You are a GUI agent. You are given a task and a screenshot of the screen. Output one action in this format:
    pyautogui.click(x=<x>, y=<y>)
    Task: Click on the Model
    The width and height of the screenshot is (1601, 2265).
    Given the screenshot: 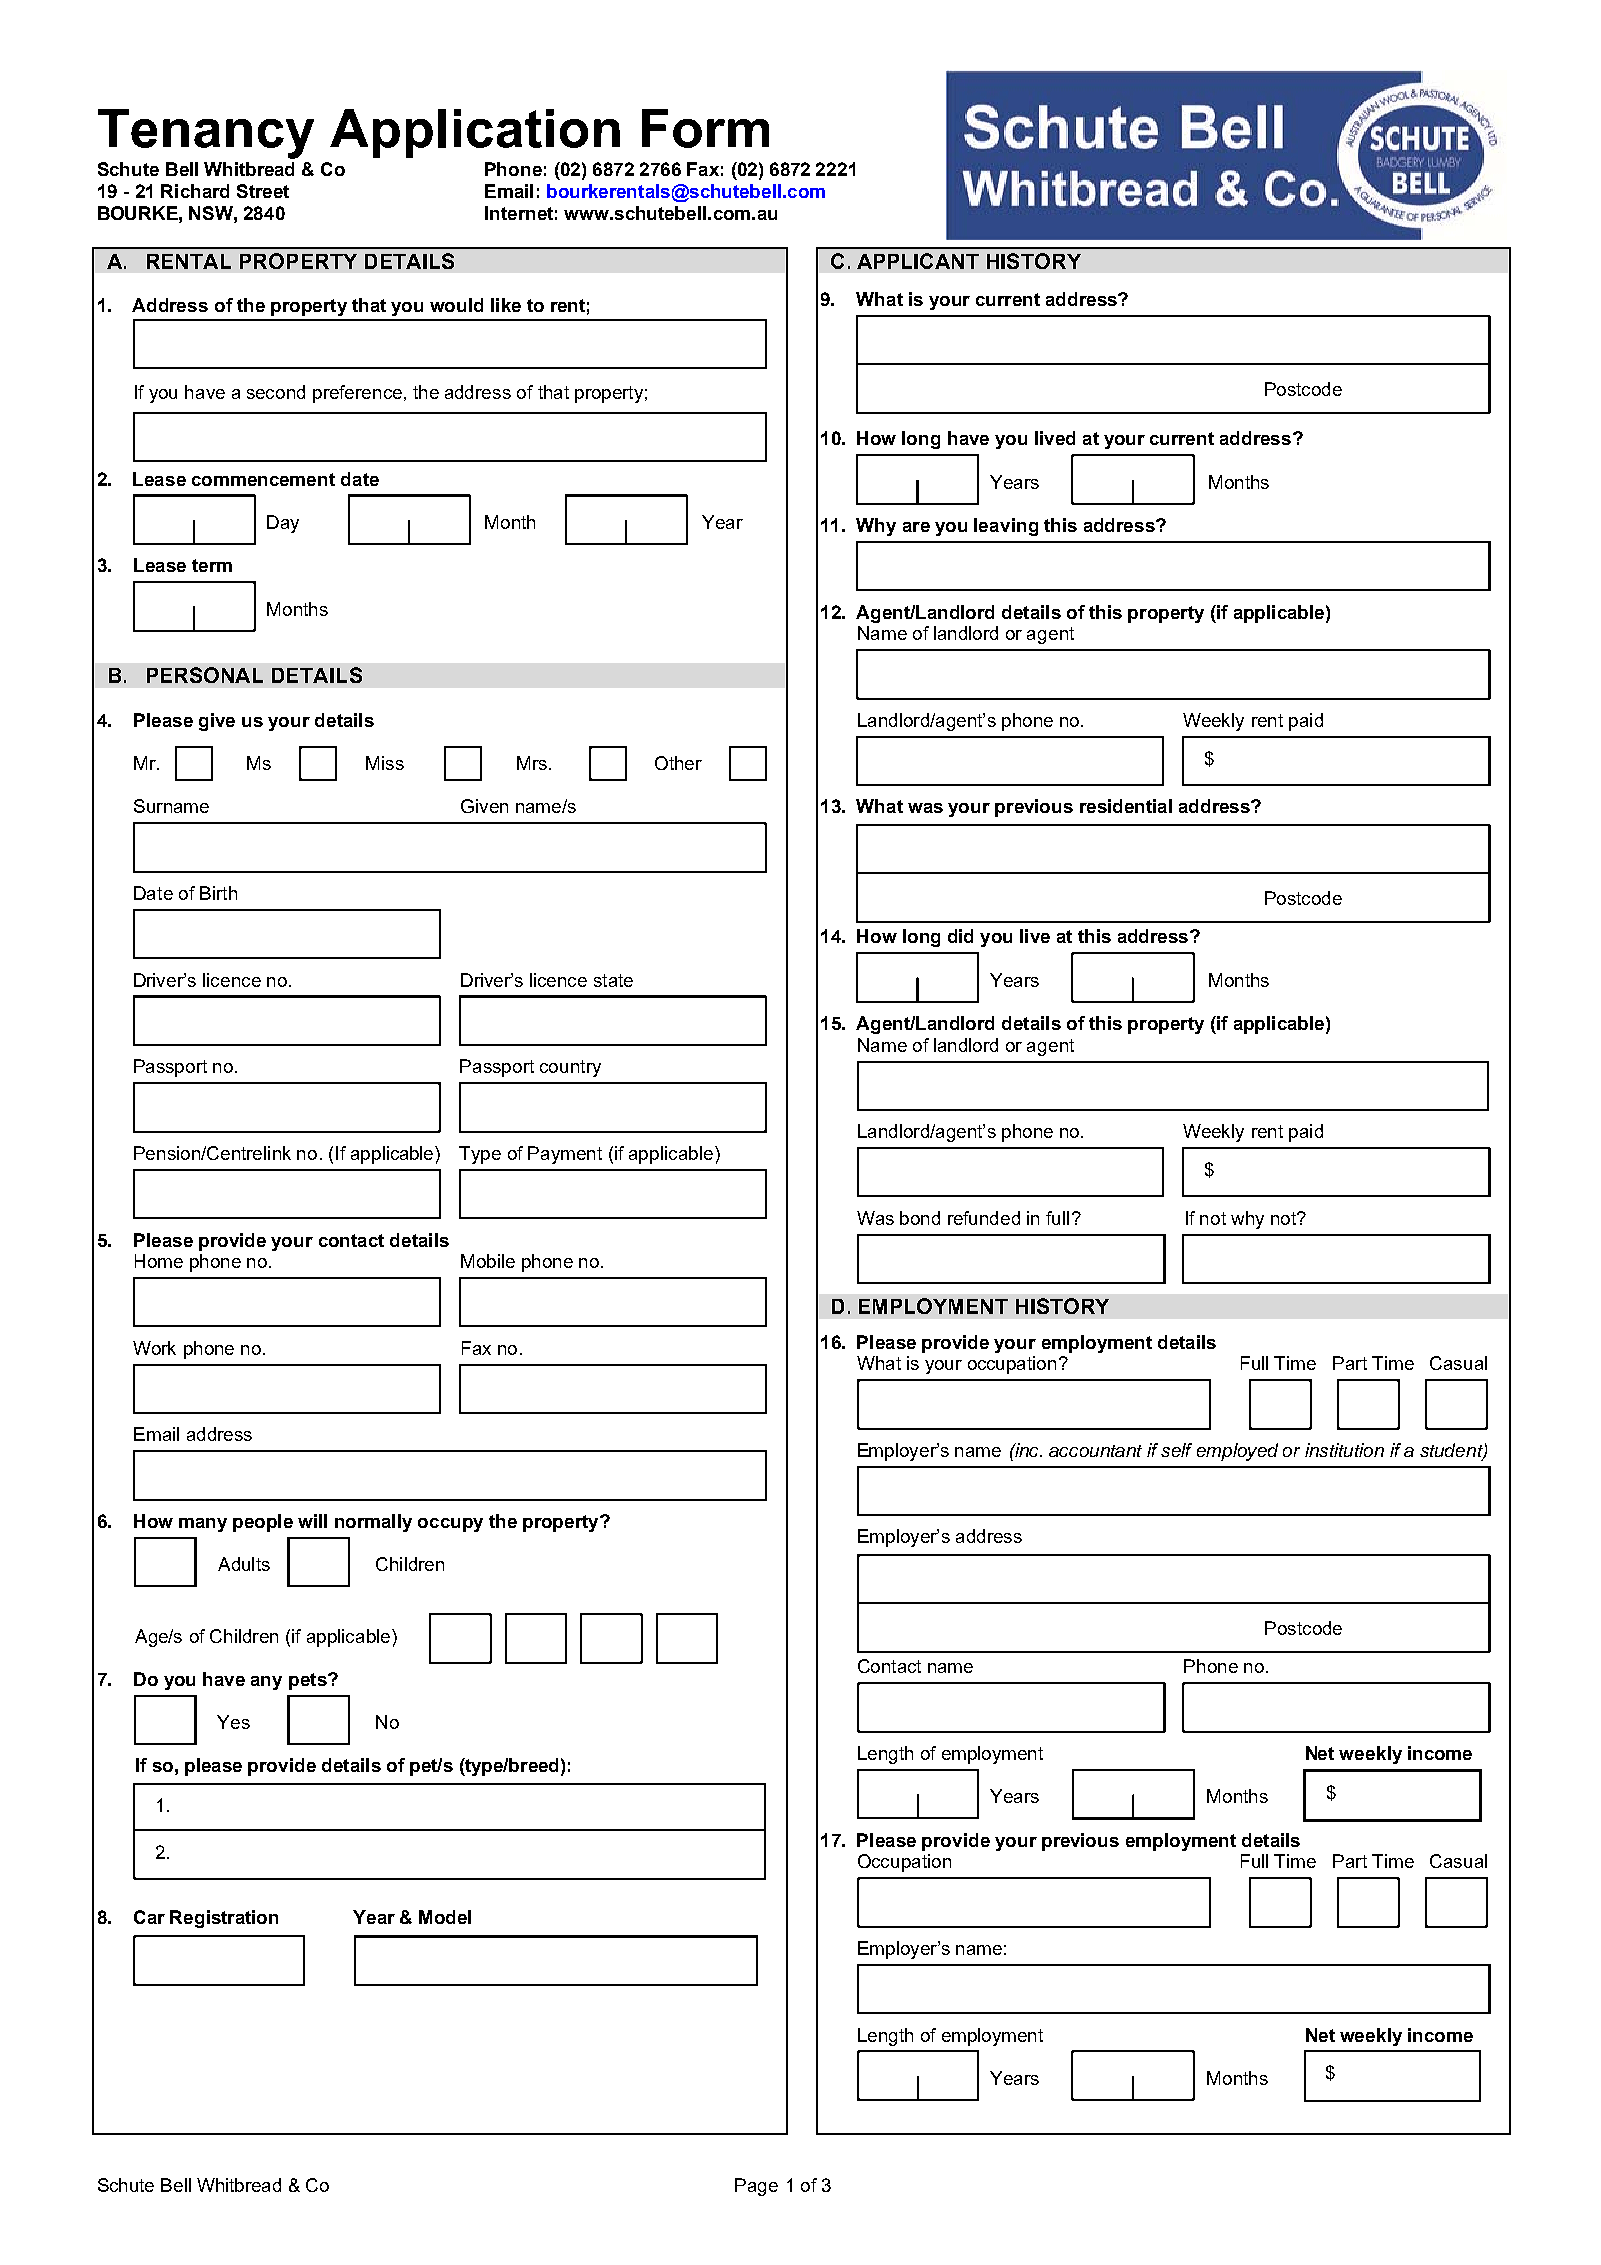 What is the action you would take?
    pyautogui.click(x=445, y=1917)
